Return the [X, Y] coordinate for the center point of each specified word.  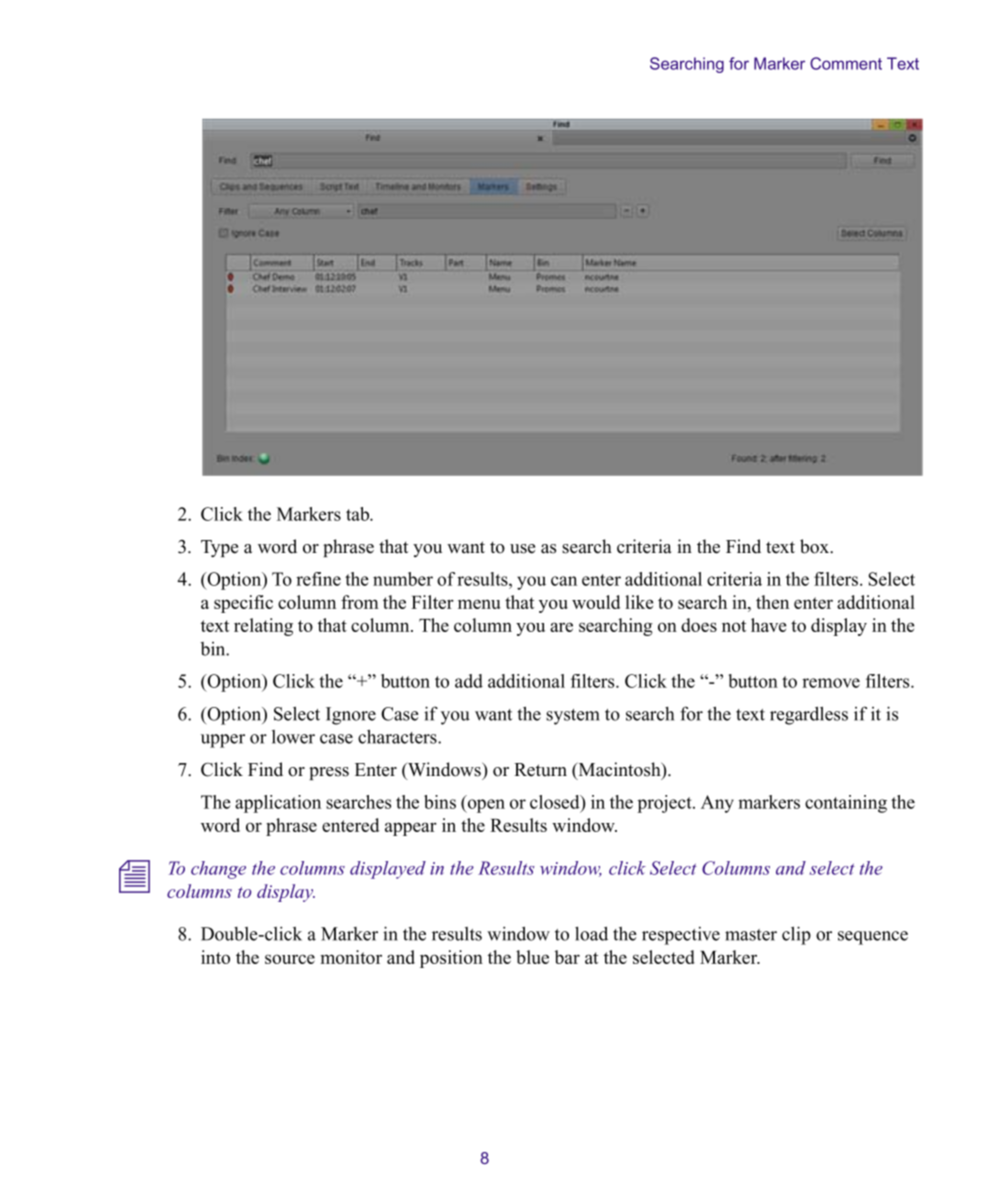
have [768, 625]
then [772, 602]
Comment [846, 63]
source [290, 959]
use [522, 549]
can [564, 581]
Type [219, 548]
